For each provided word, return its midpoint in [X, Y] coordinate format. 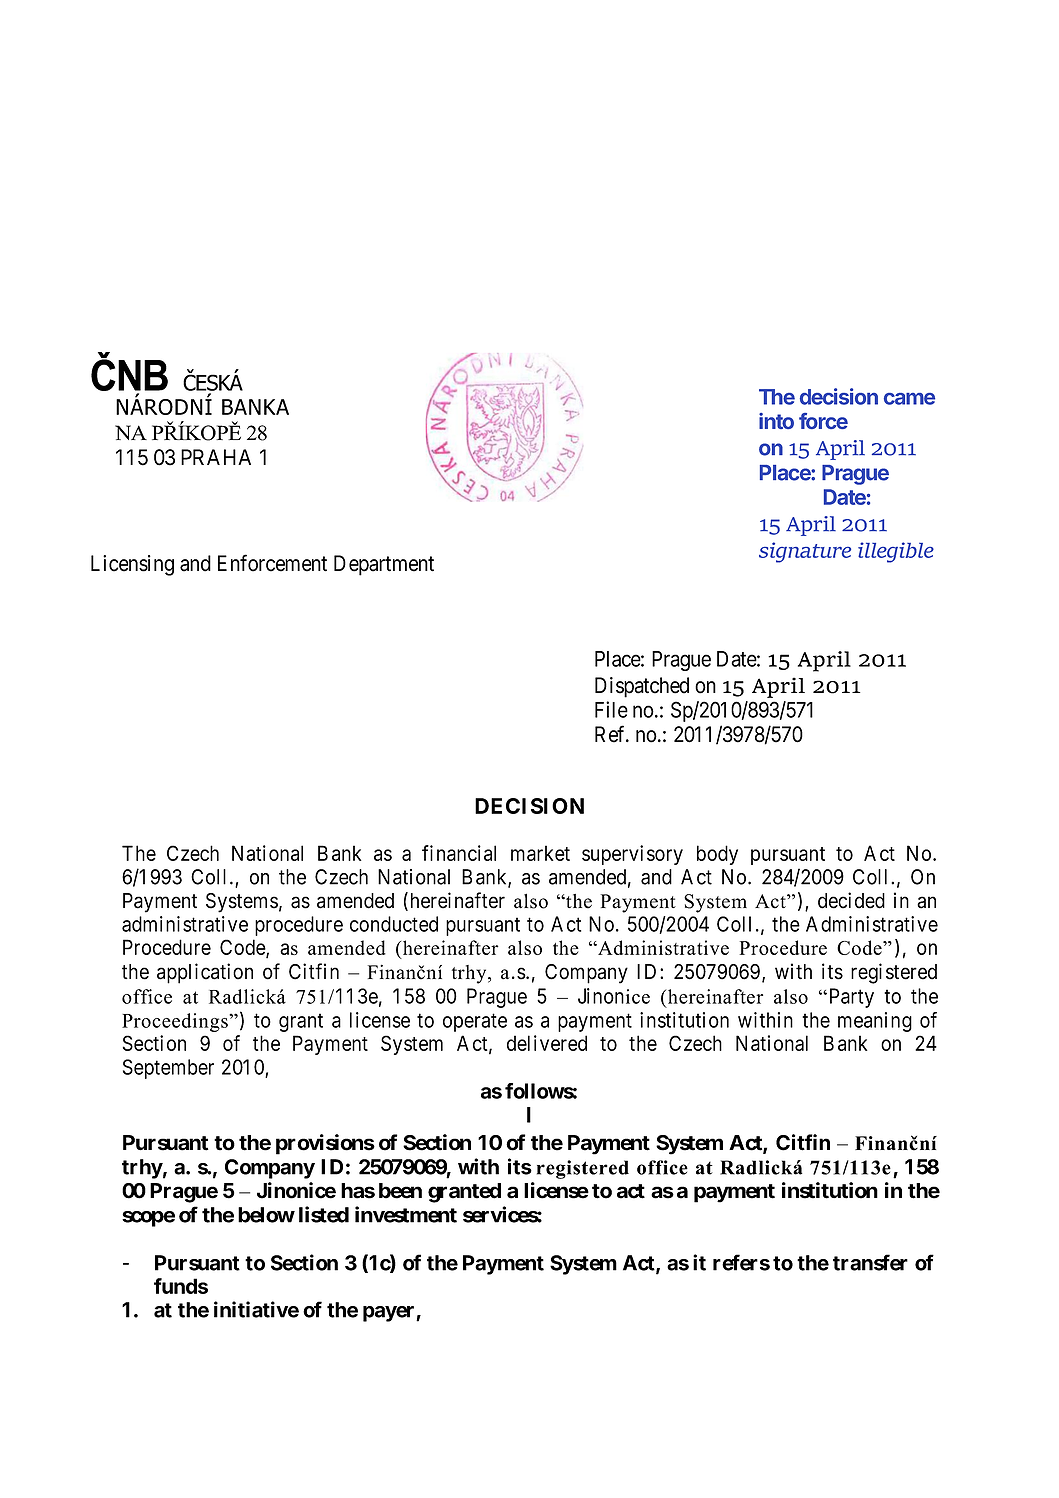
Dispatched [642, 687]
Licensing [132, 565]
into [776, 421]
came [909, 399]
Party [852, 998]
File [611, 709]
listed [324, 1214]
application [205, 973]
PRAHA [216, 457]
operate [475, 1022]
